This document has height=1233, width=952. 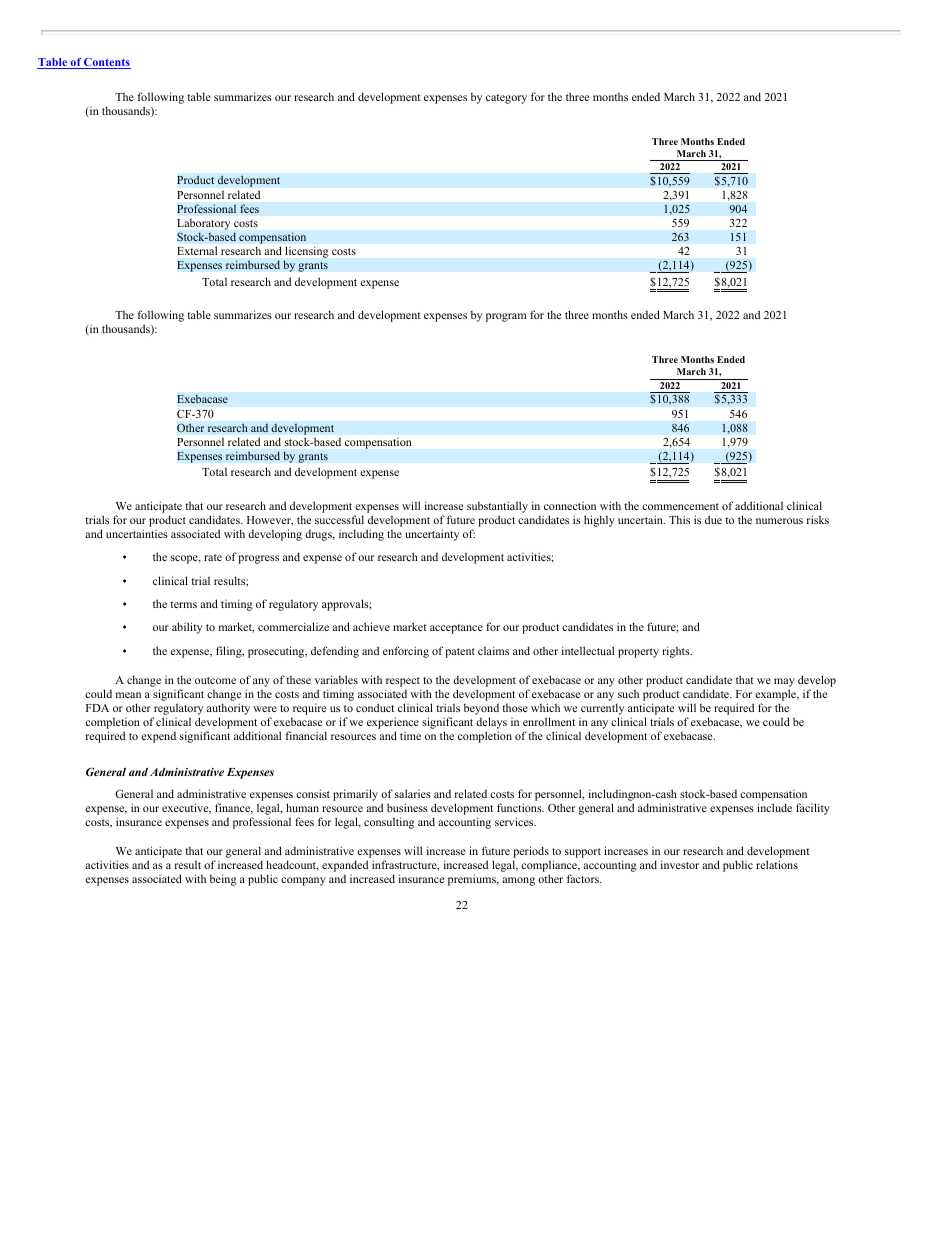 I want to click on rate, so click(x=213, y=557).
